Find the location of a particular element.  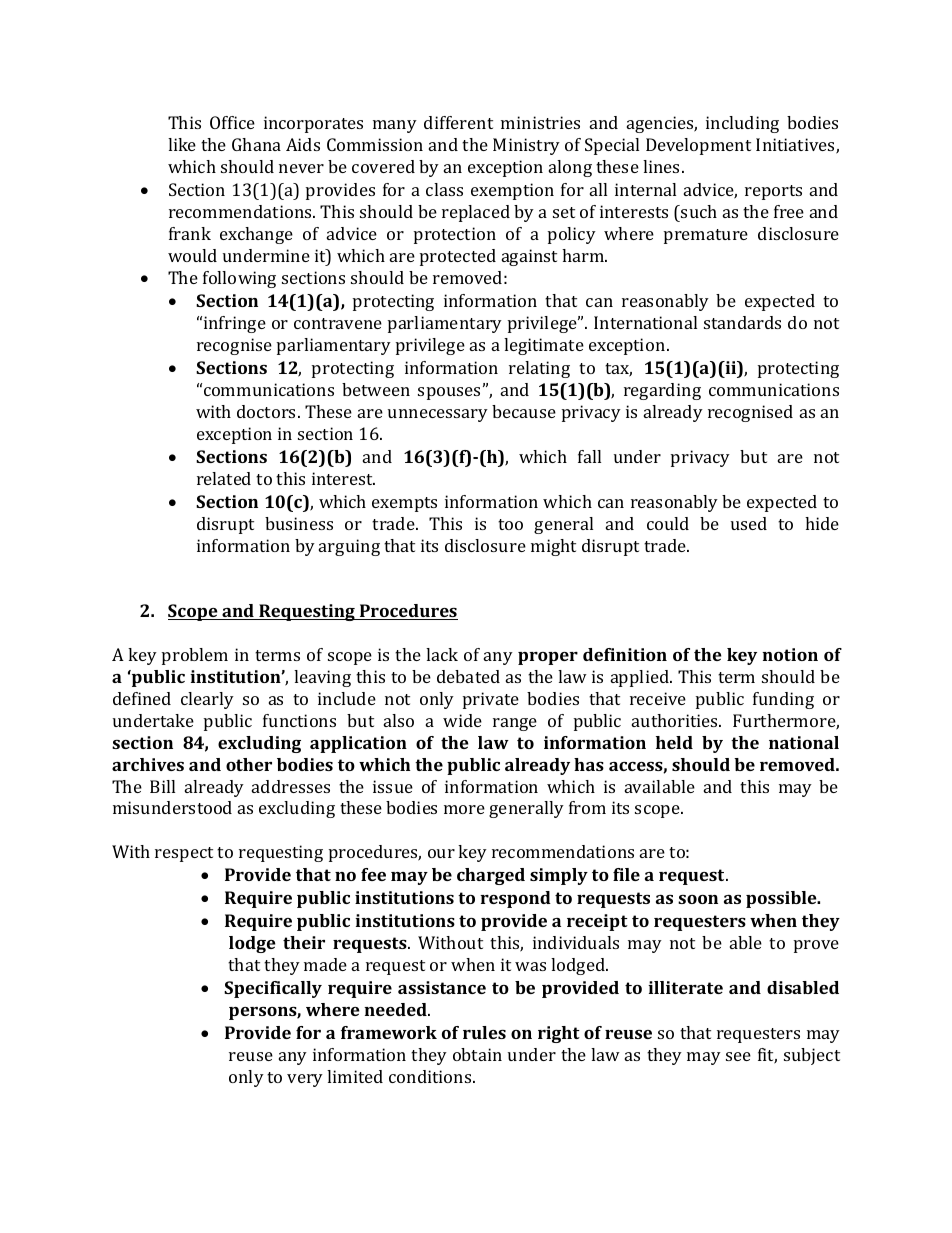

Ghana is located at coordinates (256, 144).
